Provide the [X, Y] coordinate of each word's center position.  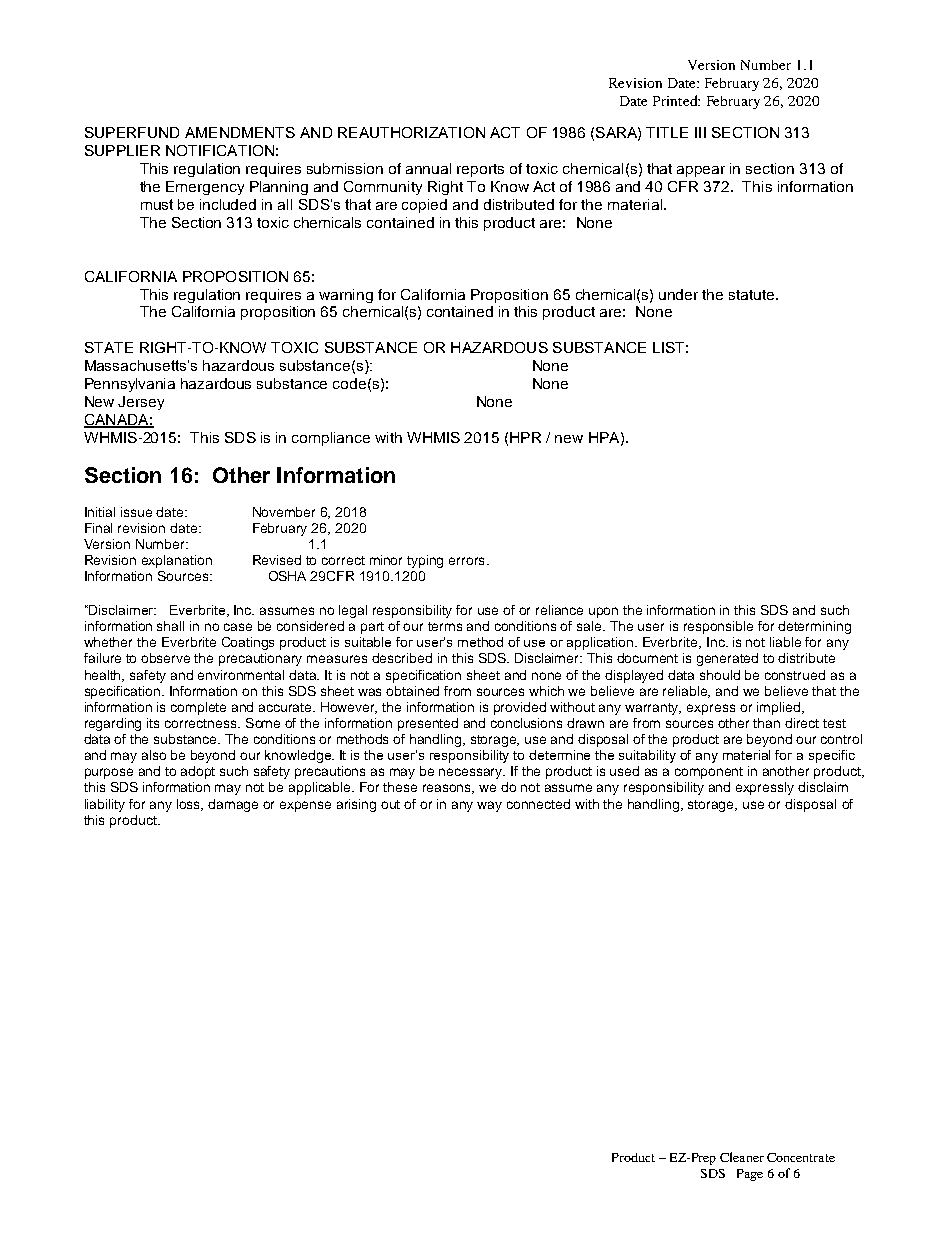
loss [190, 805]
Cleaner [742, 1157]
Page [750, 1175]
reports [480, 170]
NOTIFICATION [220, 150]
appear [701, 171]
